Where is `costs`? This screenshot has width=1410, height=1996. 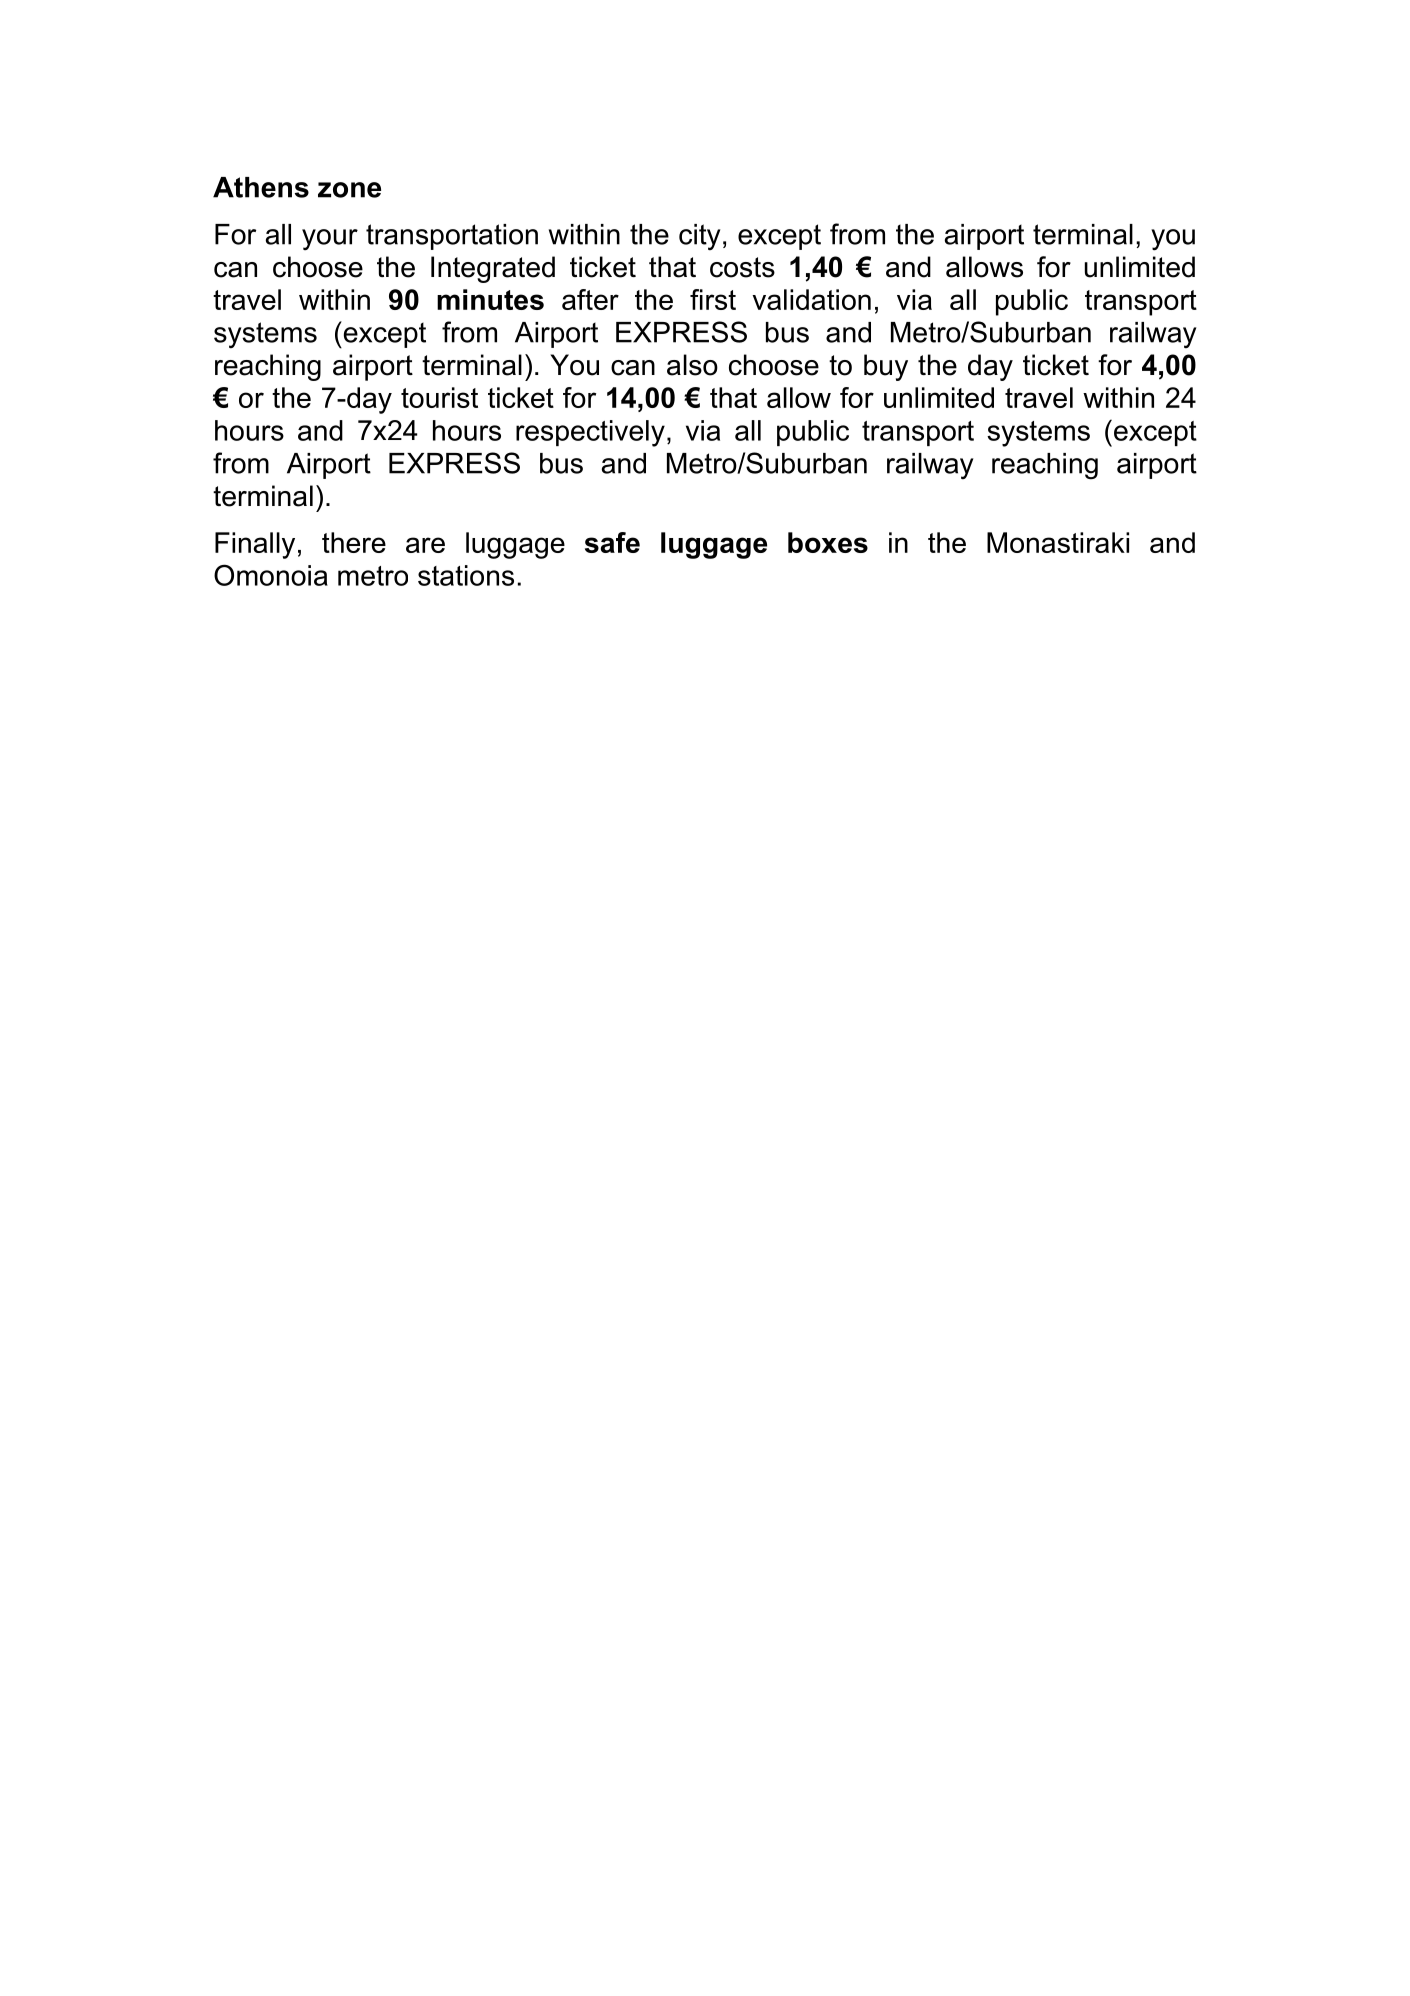 costs is located at coordinates (742, 267).
